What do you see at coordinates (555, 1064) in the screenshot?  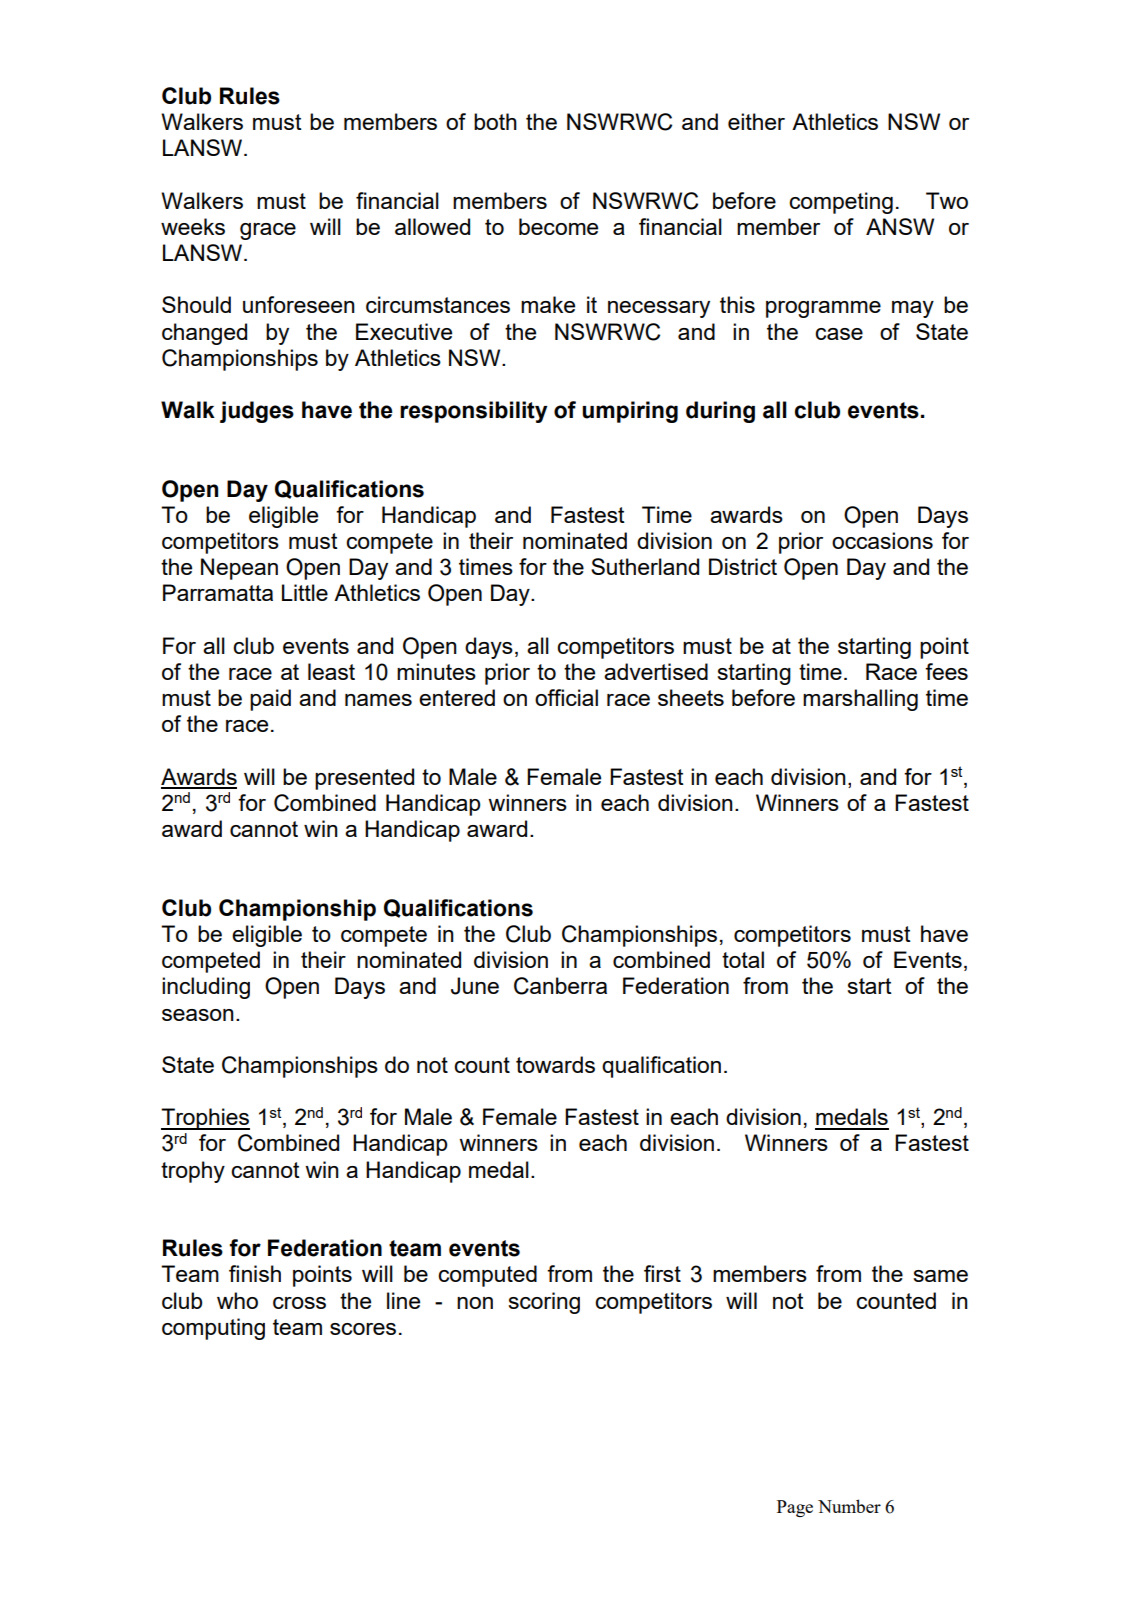 I see `towards` at bounding box center [555, 1064].
